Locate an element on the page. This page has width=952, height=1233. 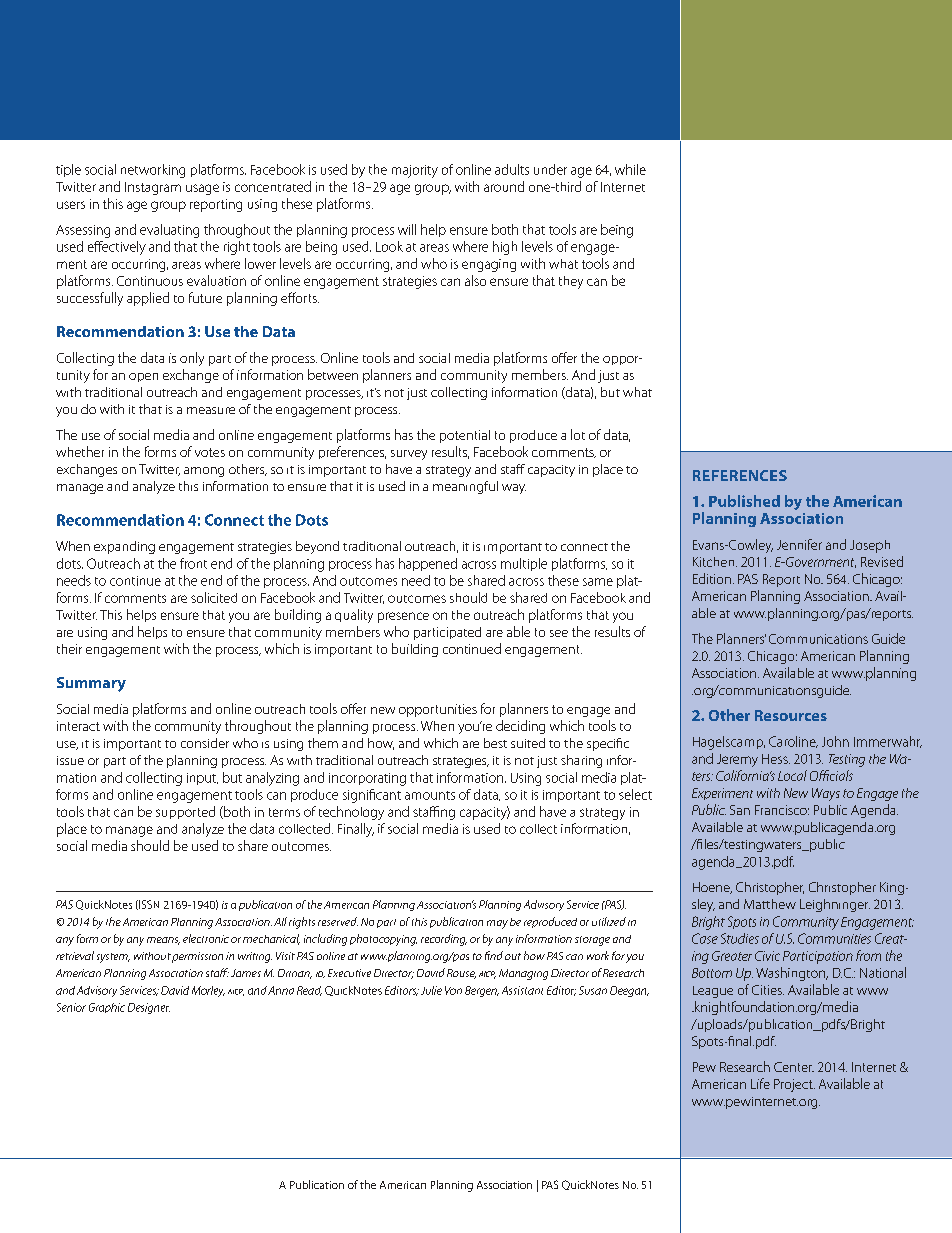
Ways is located at coordinates (826, 794).
